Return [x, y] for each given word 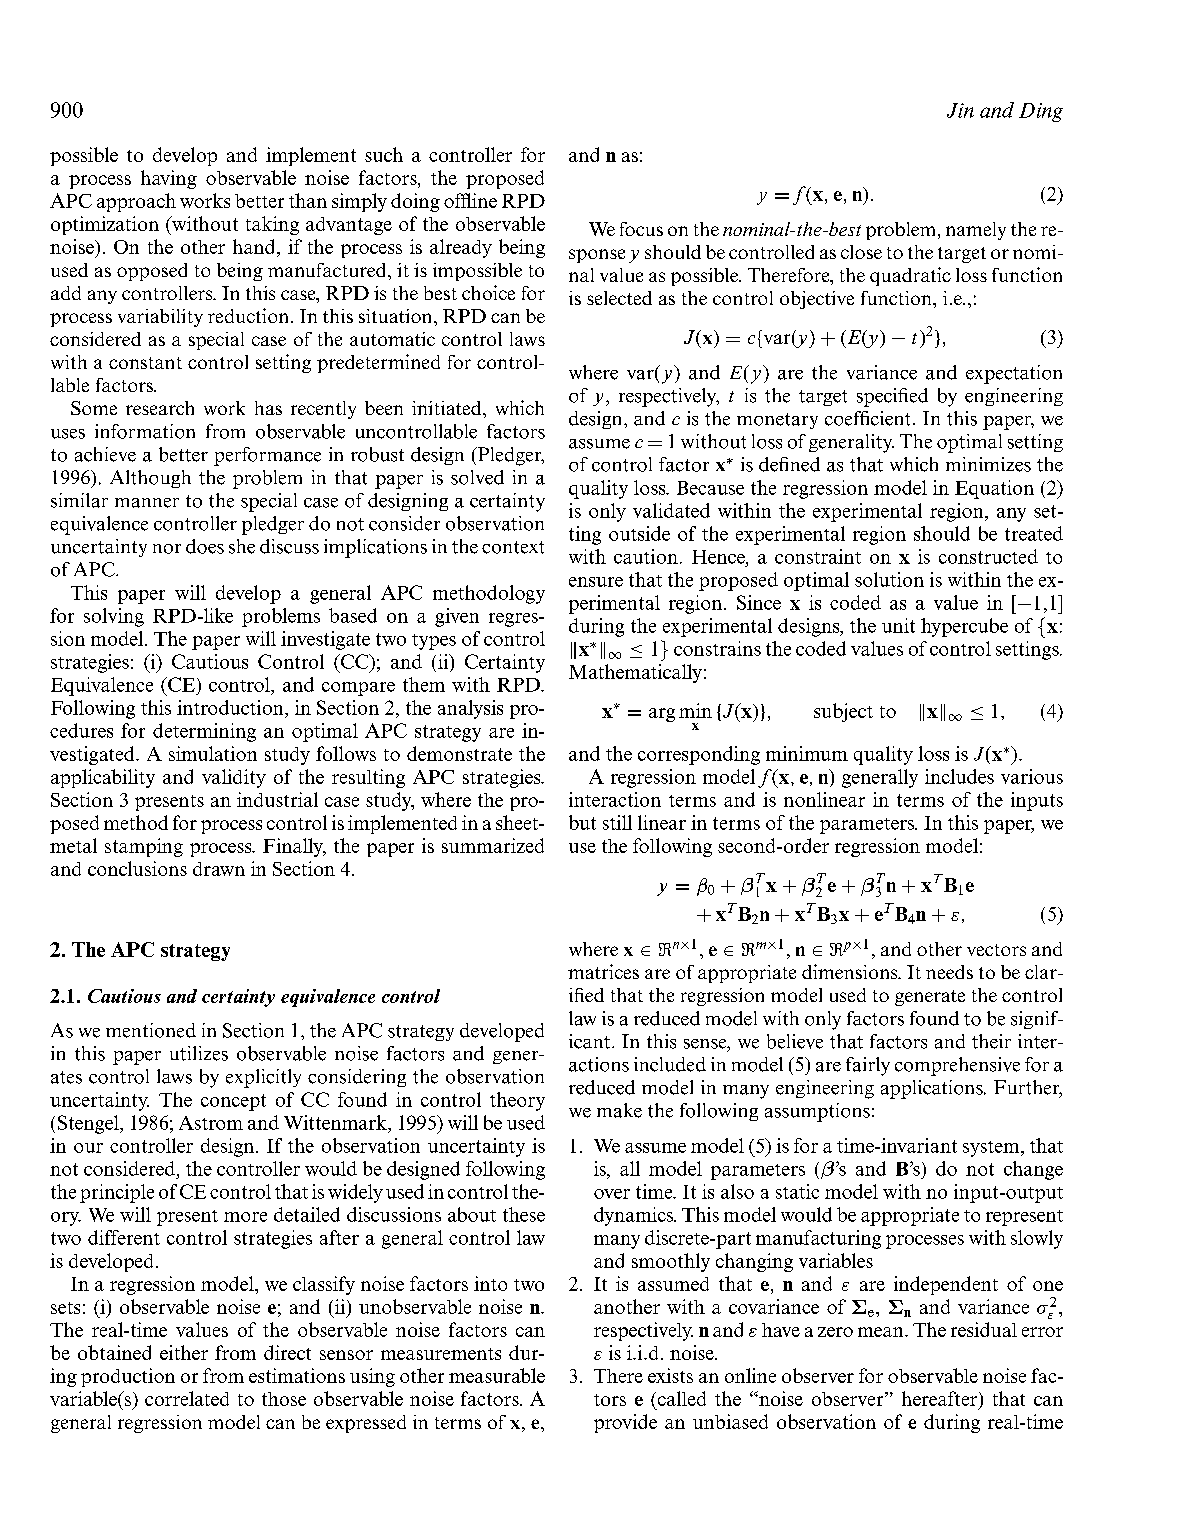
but [582, 822]
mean [882, 1332]
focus [641, 229]
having [169, 179]
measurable [497, 1375]
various [1032, 776]
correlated [187, 1398]
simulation [213, 753]
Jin [960, 110]
